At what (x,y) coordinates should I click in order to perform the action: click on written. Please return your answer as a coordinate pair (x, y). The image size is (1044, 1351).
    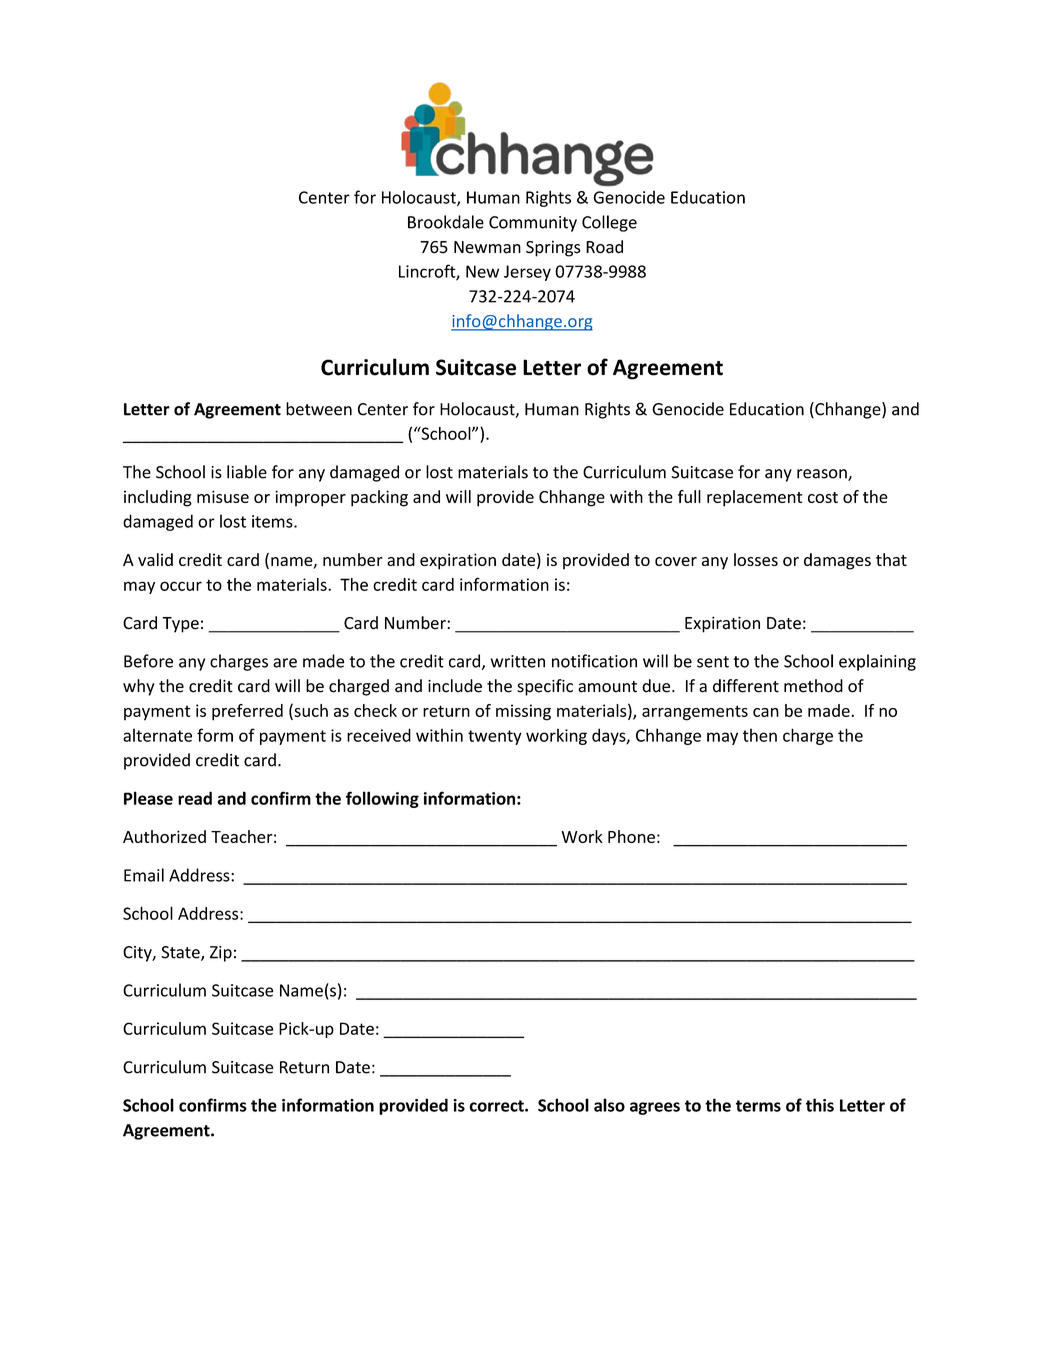
    Looking at the image, I should click on (518, 661).
